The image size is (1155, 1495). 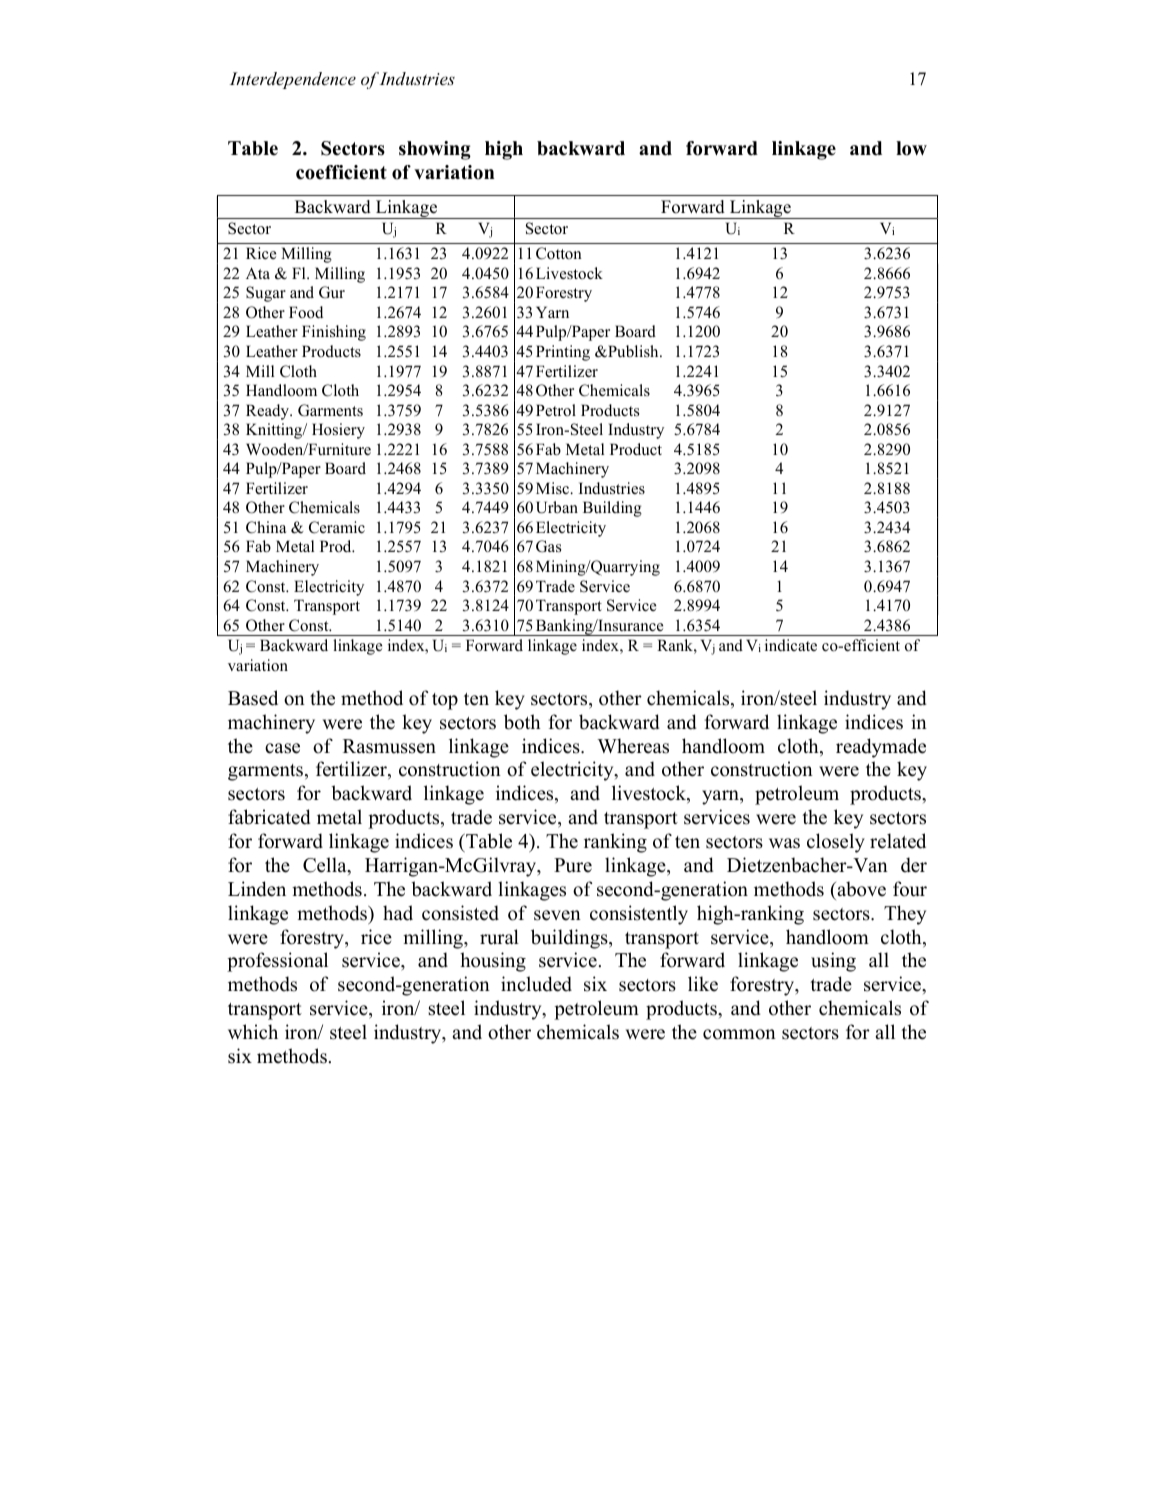 What do you see at coordinates (435, 150) in the page?
I see `showing` at bounding box center [435, 150].
